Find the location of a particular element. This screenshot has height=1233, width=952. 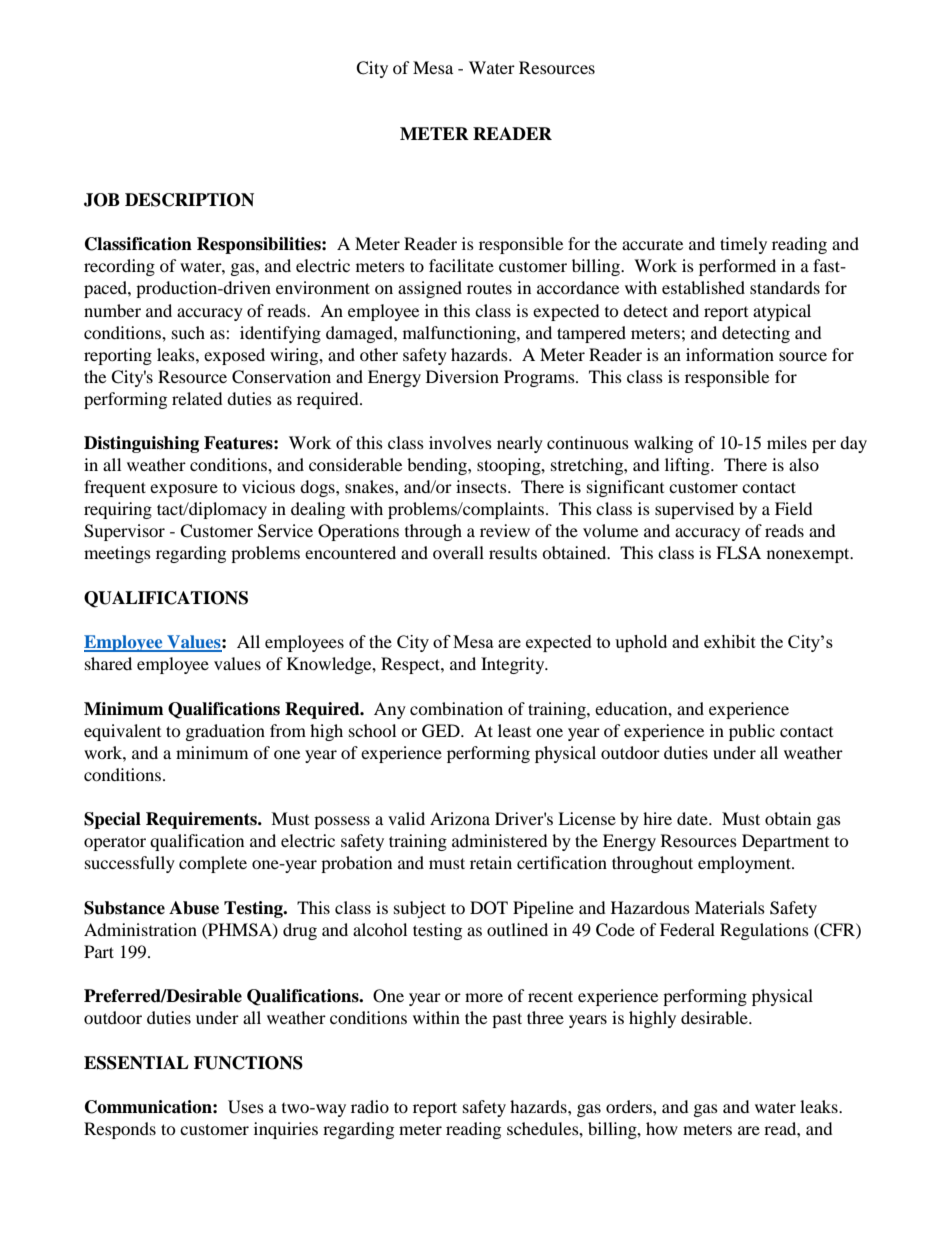

Regulations is located at coordinates (764, 931).
